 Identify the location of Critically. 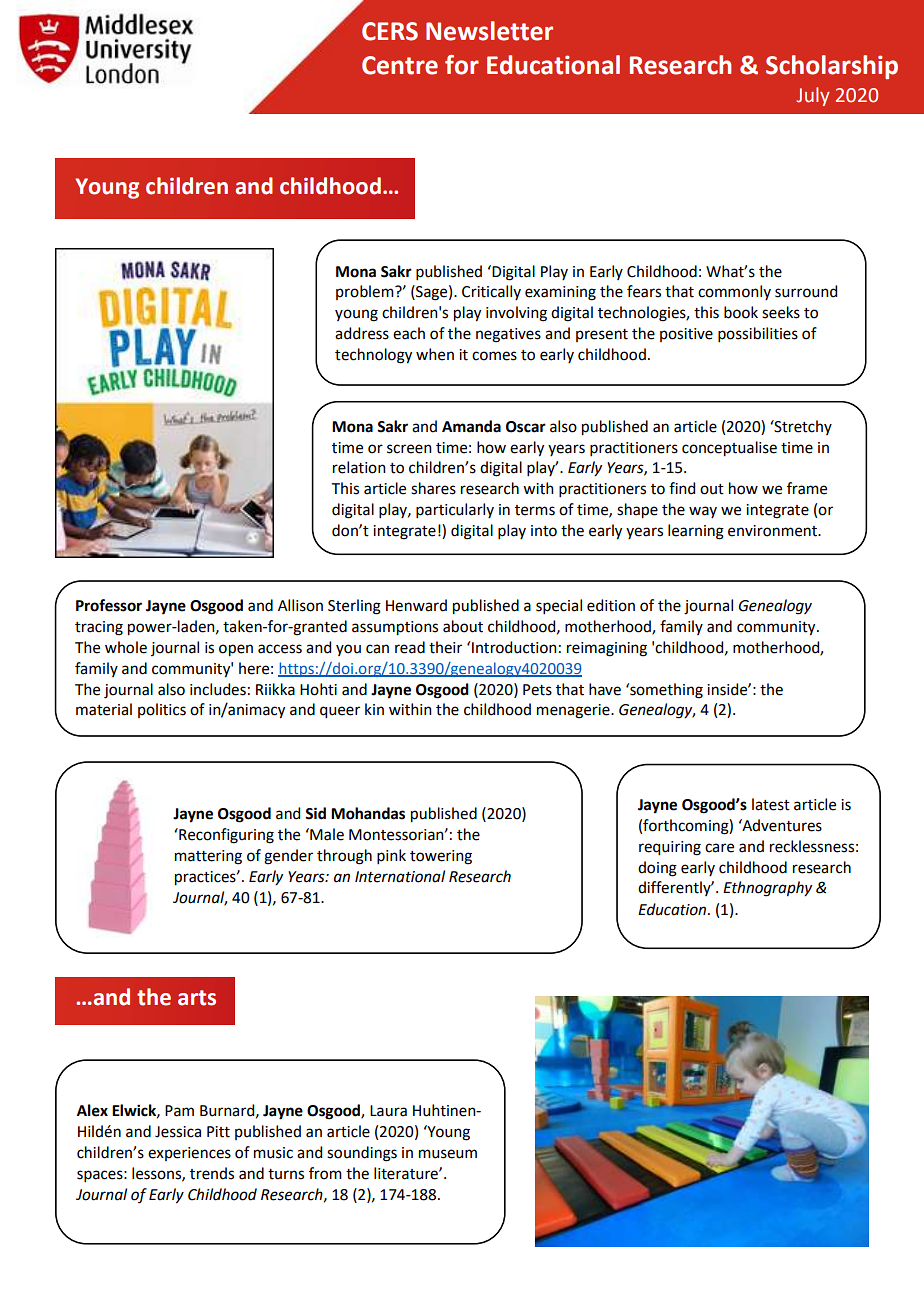
(491, 292).
